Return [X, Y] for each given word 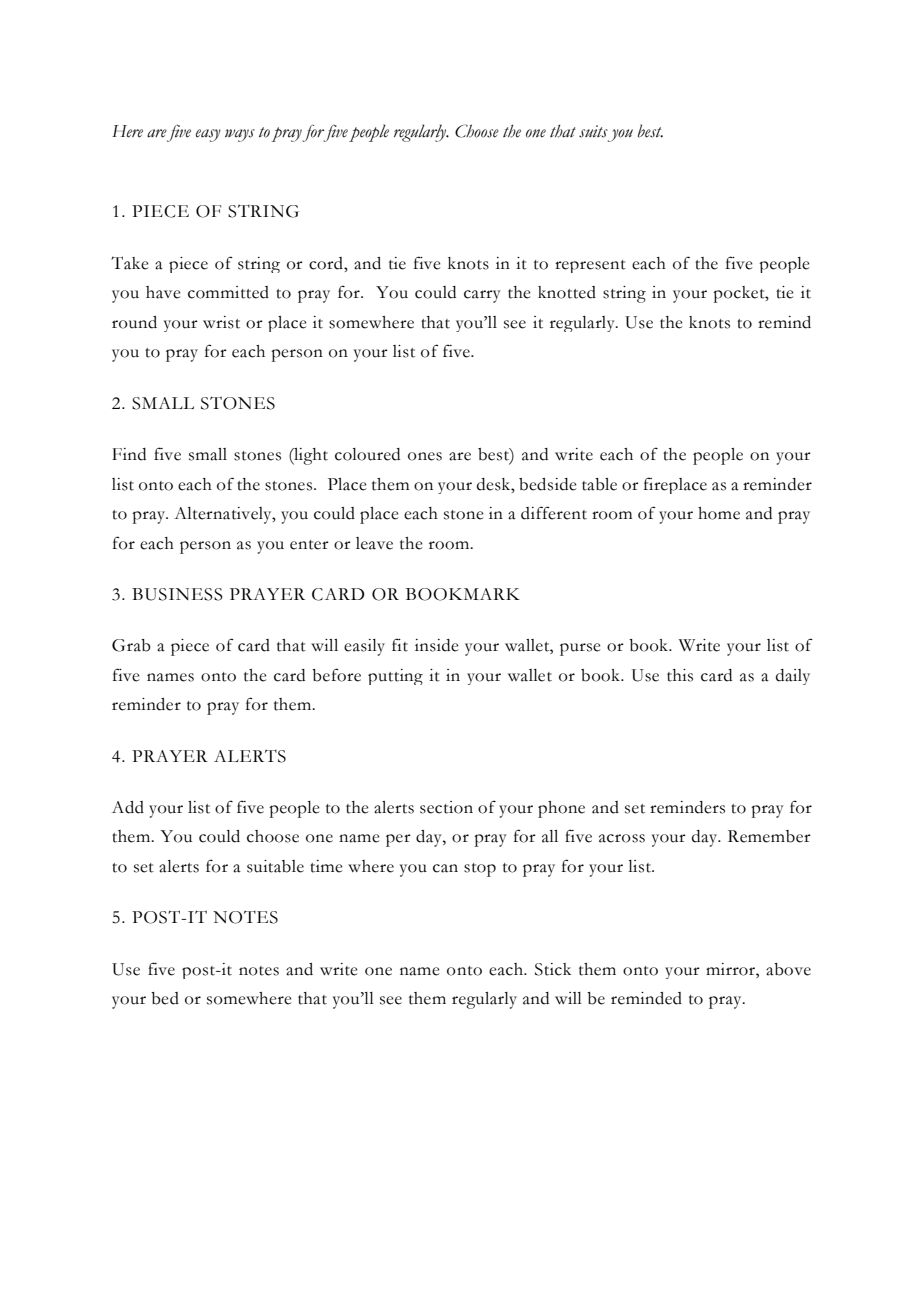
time [326, 866]
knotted [567, 292]
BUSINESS [177, 594]
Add [128, 807]
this [680, 675]
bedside [548, 484]
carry [482, 296]
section [446, 807]
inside [437, 645]
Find [129, 454]
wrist [221, 322]
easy [208, 135]
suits [593, 131]
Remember [769, 836]
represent [590, 266]
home [719, 513]
